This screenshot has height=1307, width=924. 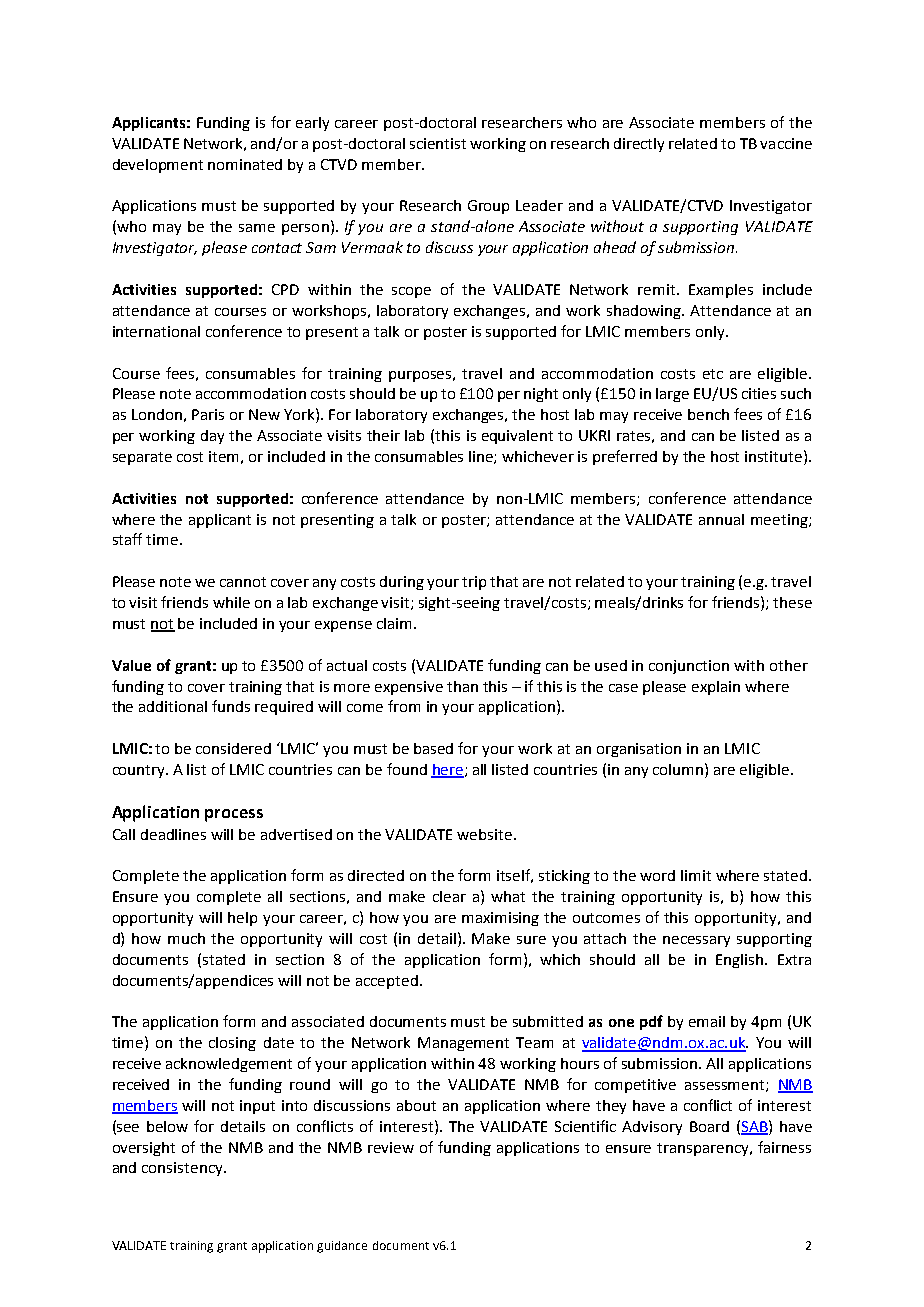 What do you see at coordinates (696, 875) in the screenshot?
I see `limit` at bounding box center [696, 875].
